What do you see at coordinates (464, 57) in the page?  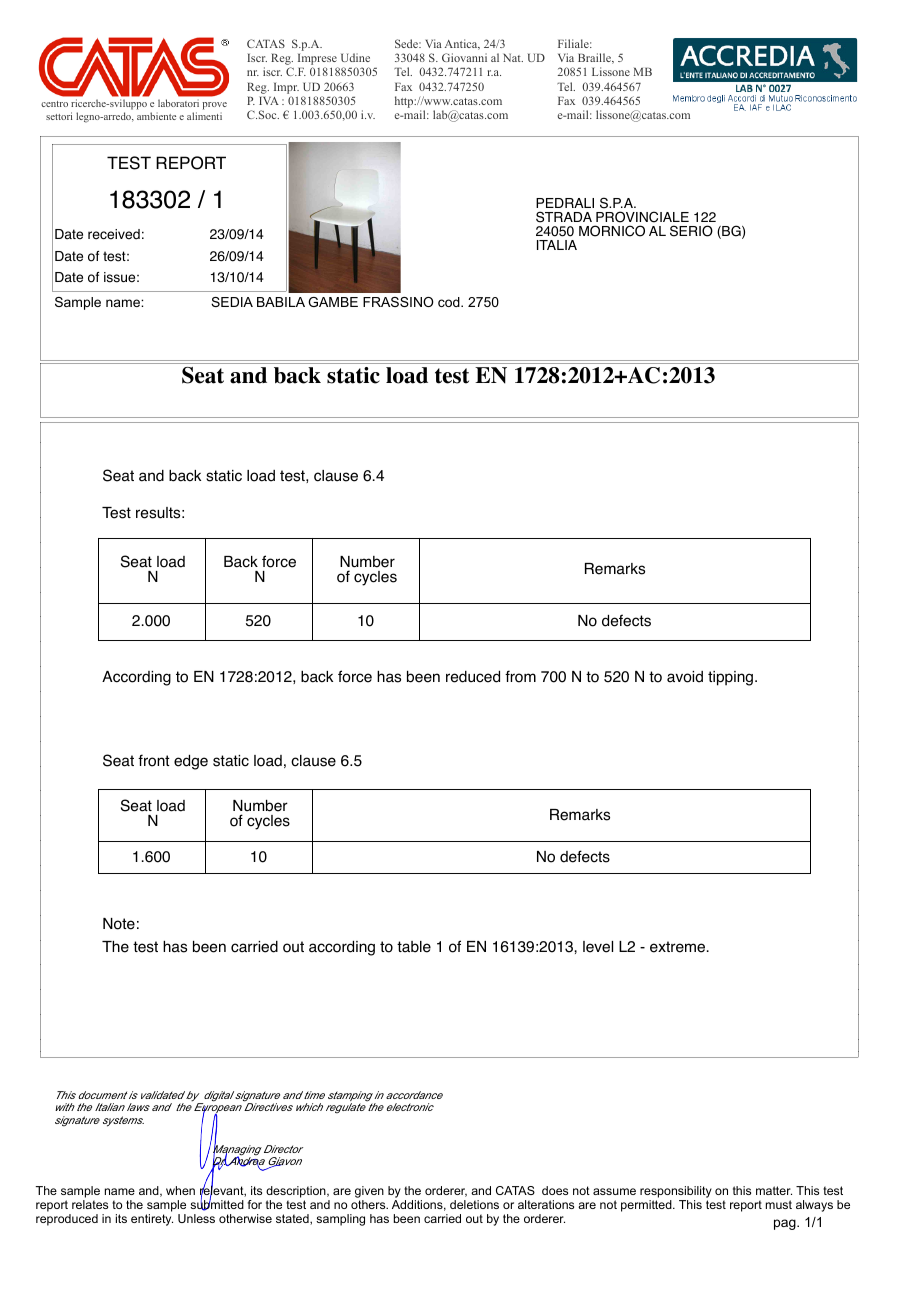 I see `Giovanni` at bounding box center [464, 57].
